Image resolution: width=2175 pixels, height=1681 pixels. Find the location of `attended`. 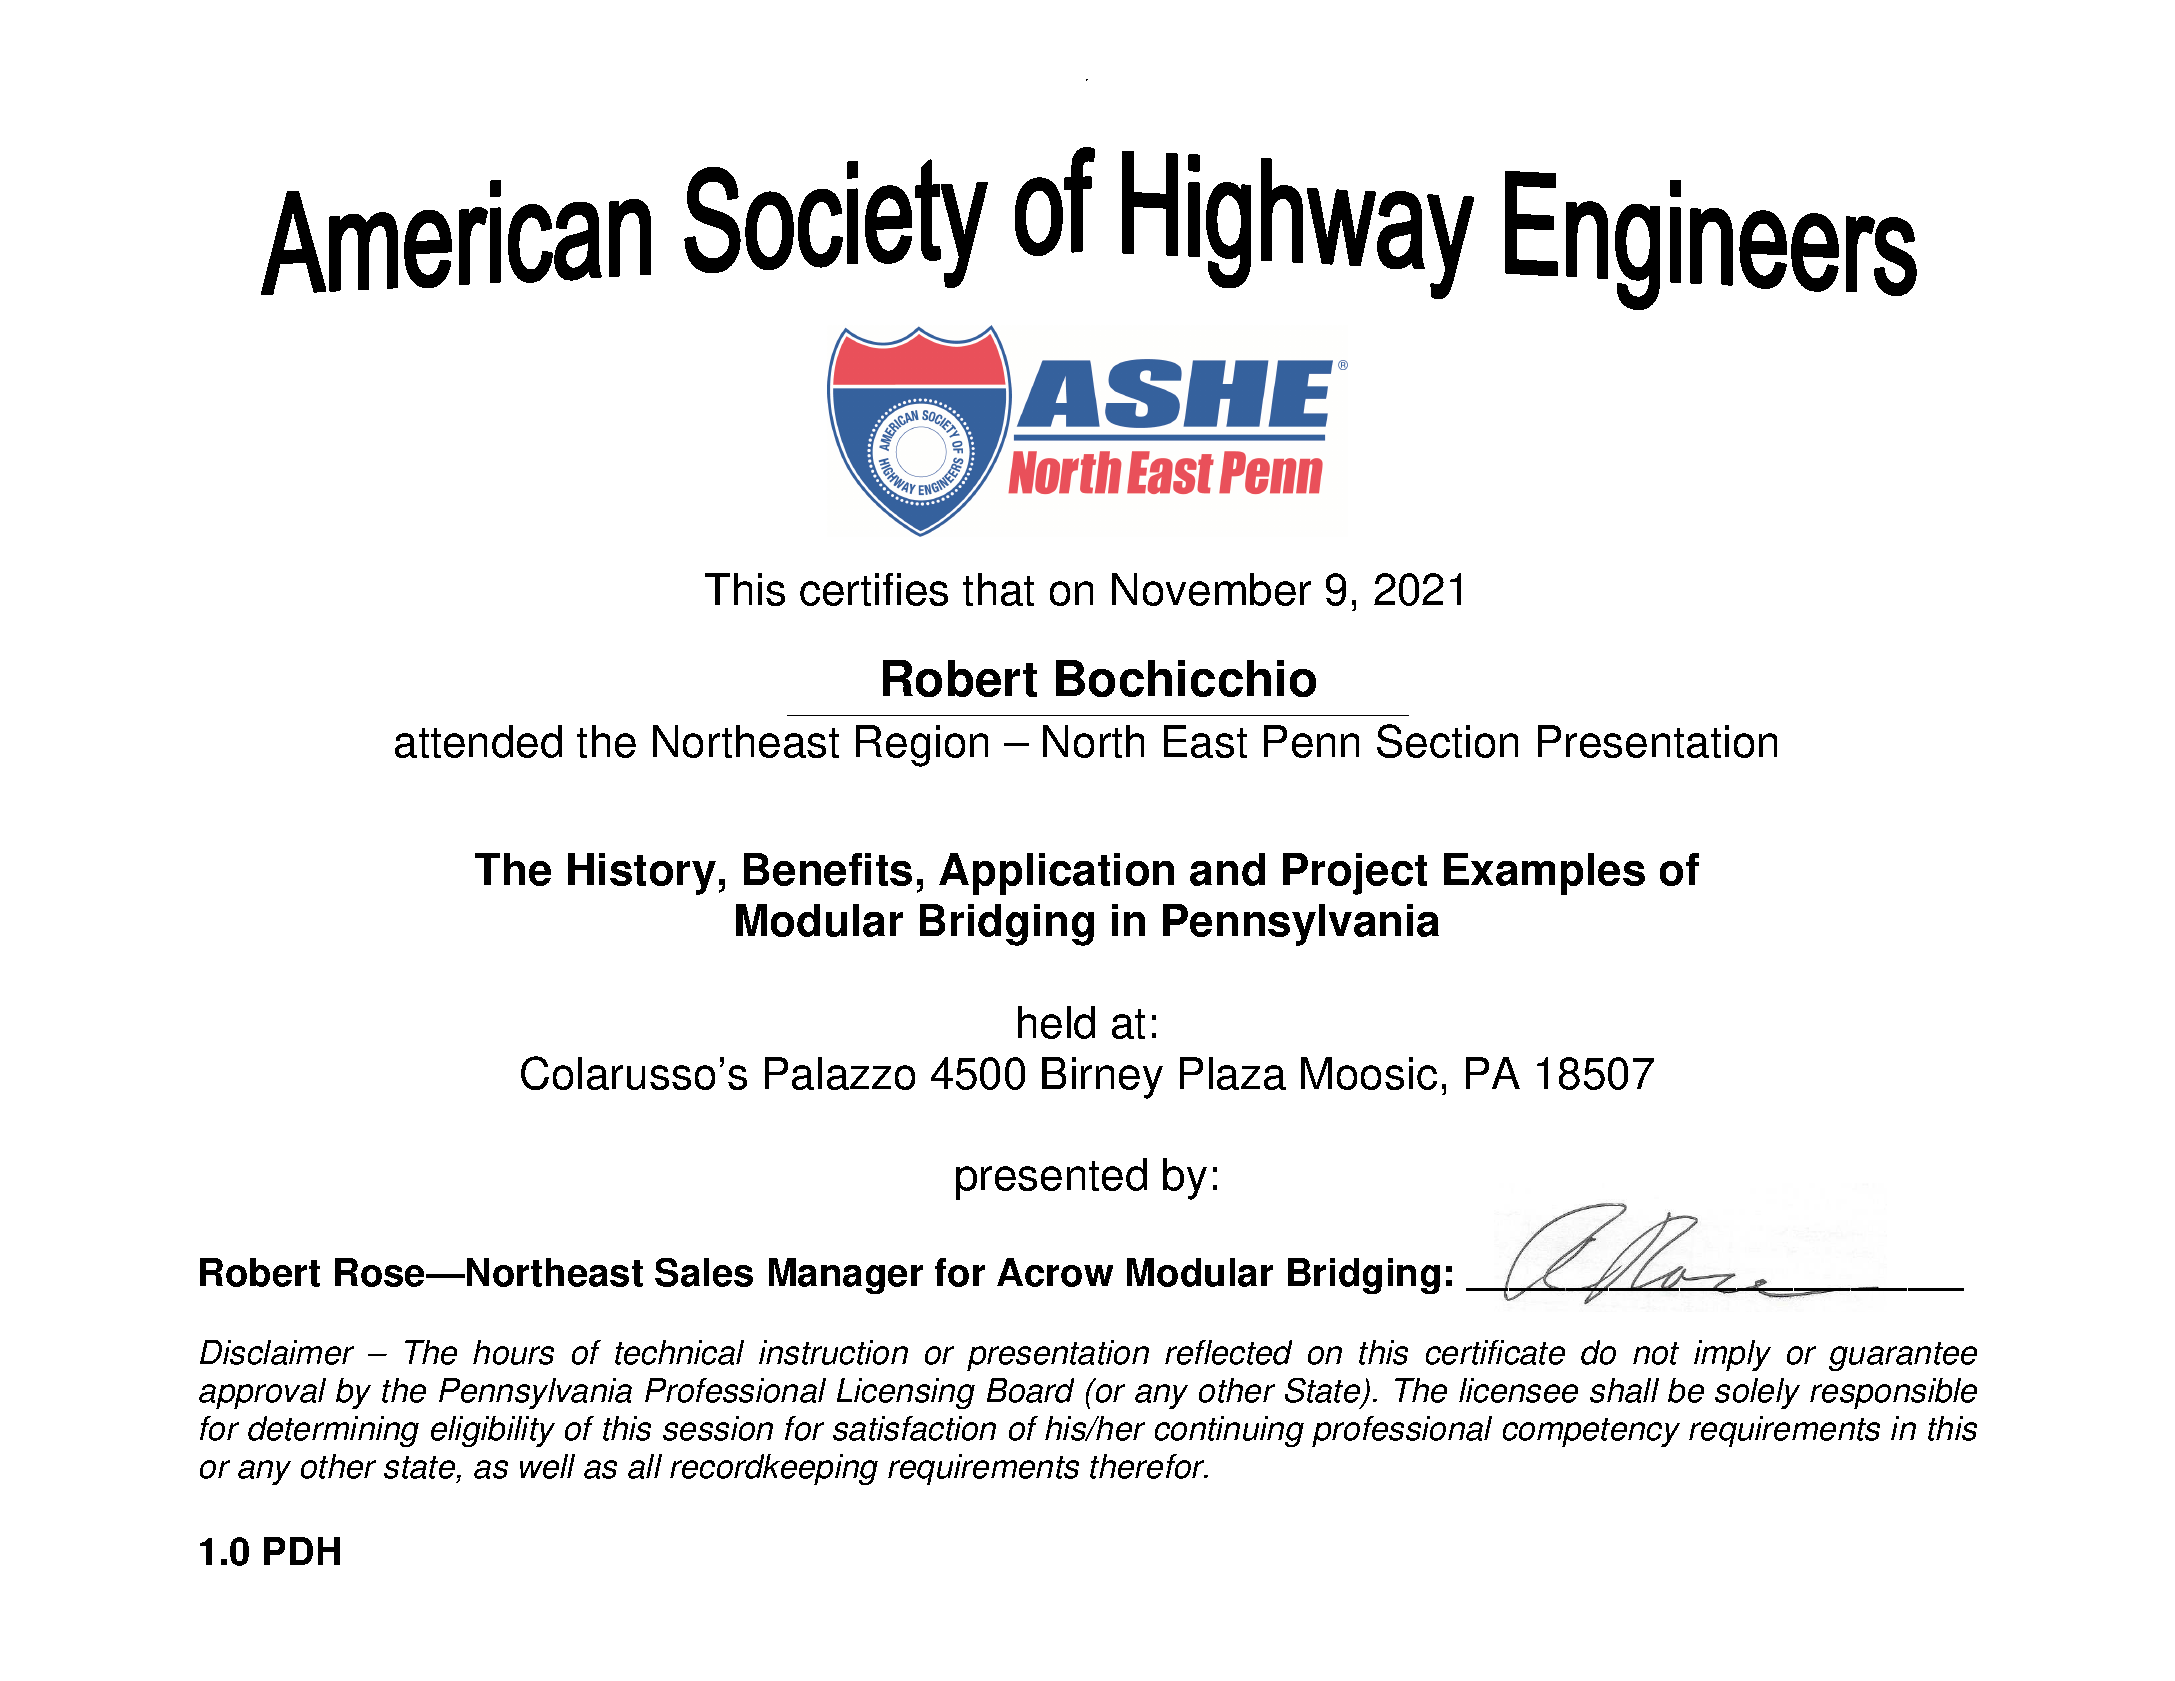

attended is located at coordinates (478, 741).
